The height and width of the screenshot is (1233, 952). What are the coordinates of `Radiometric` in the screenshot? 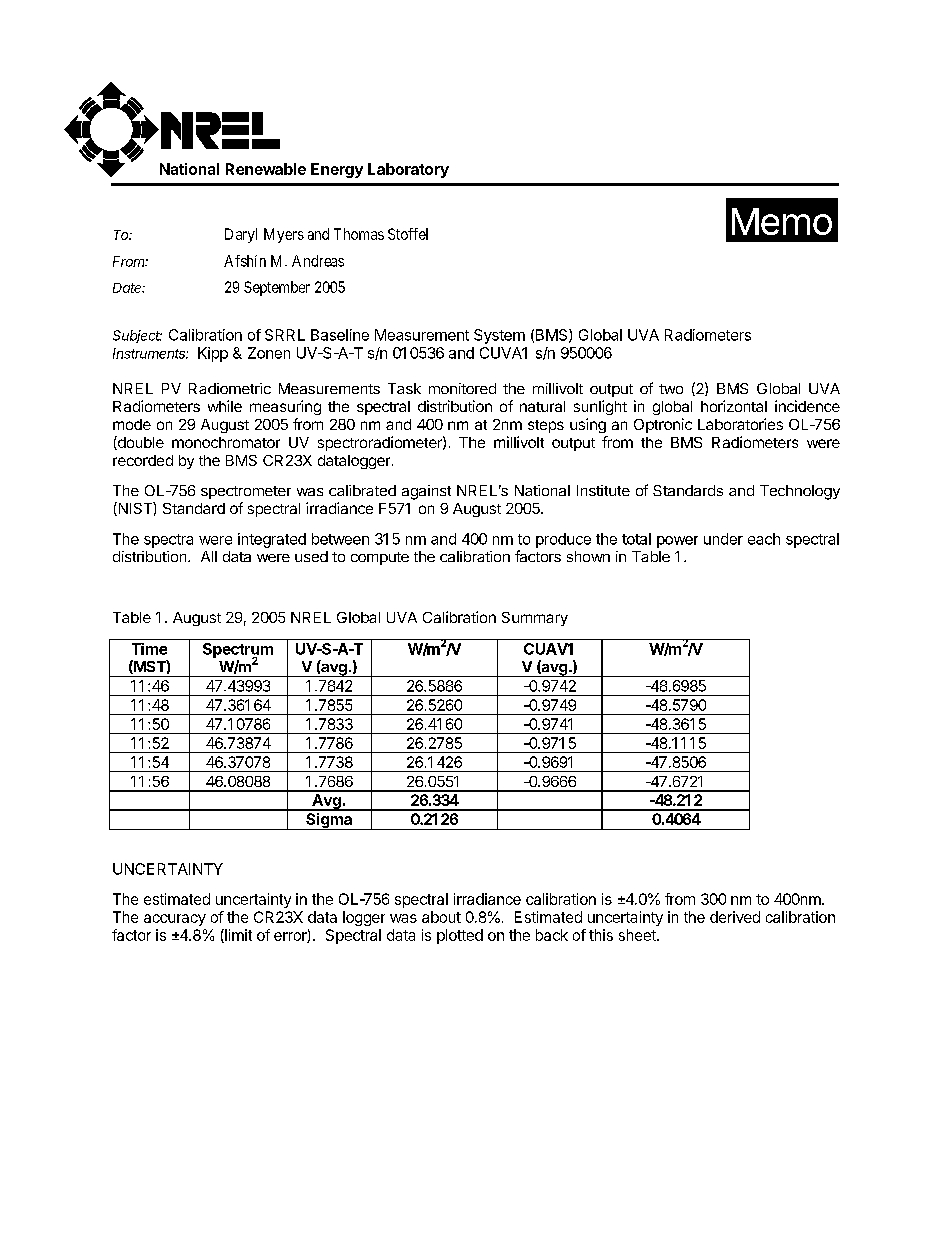 It's located at (230, 388).
